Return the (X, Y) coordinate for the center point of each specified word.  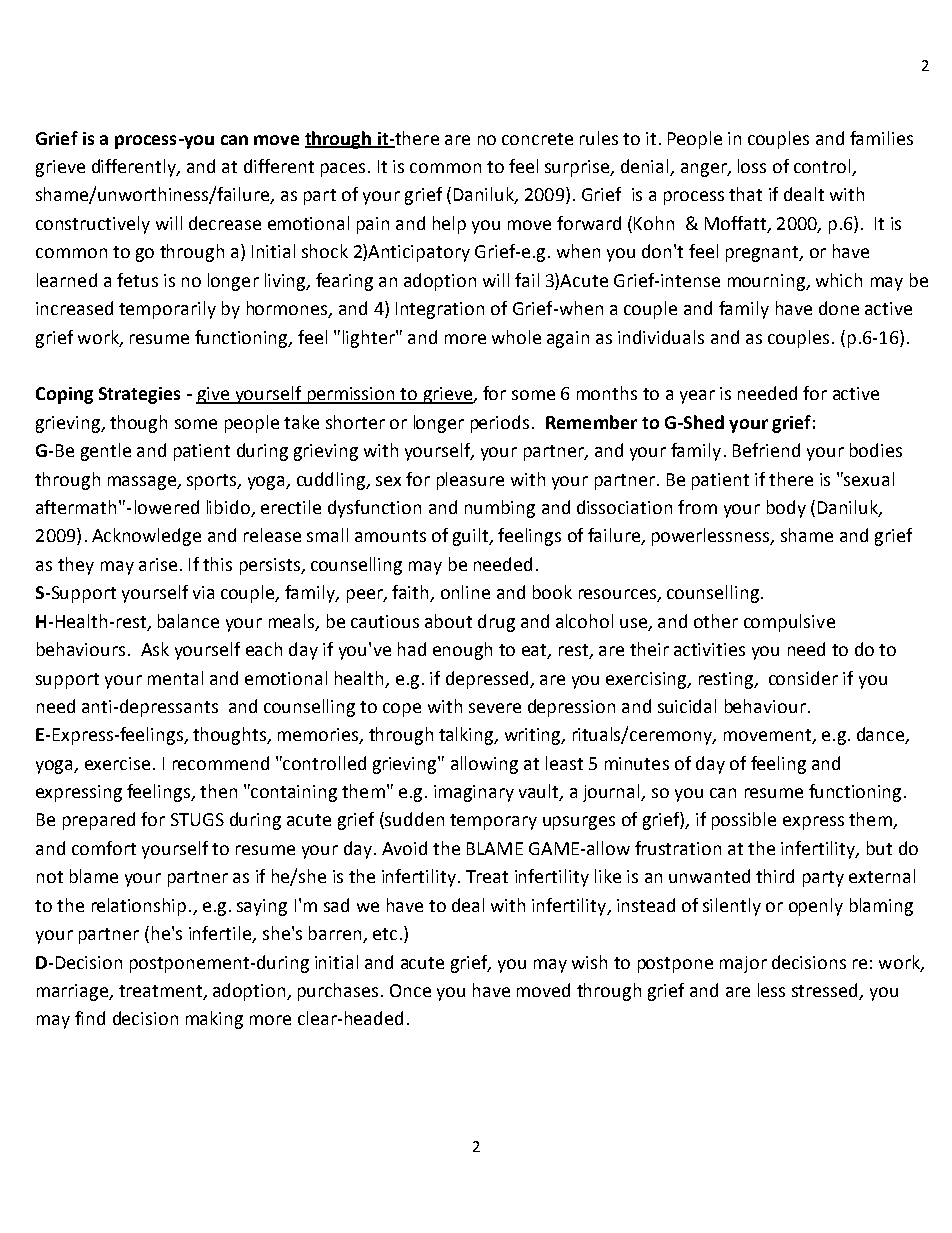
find (90, 1018)
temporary (493, 822)
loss (752, 166)
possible (744, 821)
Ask (155, 649)
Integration (440, 310)
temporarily (167, 310)
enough (462, 651)
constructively (93, 225)
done (839, 308)
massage (143, 483)
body (786, 509)
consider (803, 678)
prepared (99, 821)
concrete (537, 139)
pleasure (470, 481)
